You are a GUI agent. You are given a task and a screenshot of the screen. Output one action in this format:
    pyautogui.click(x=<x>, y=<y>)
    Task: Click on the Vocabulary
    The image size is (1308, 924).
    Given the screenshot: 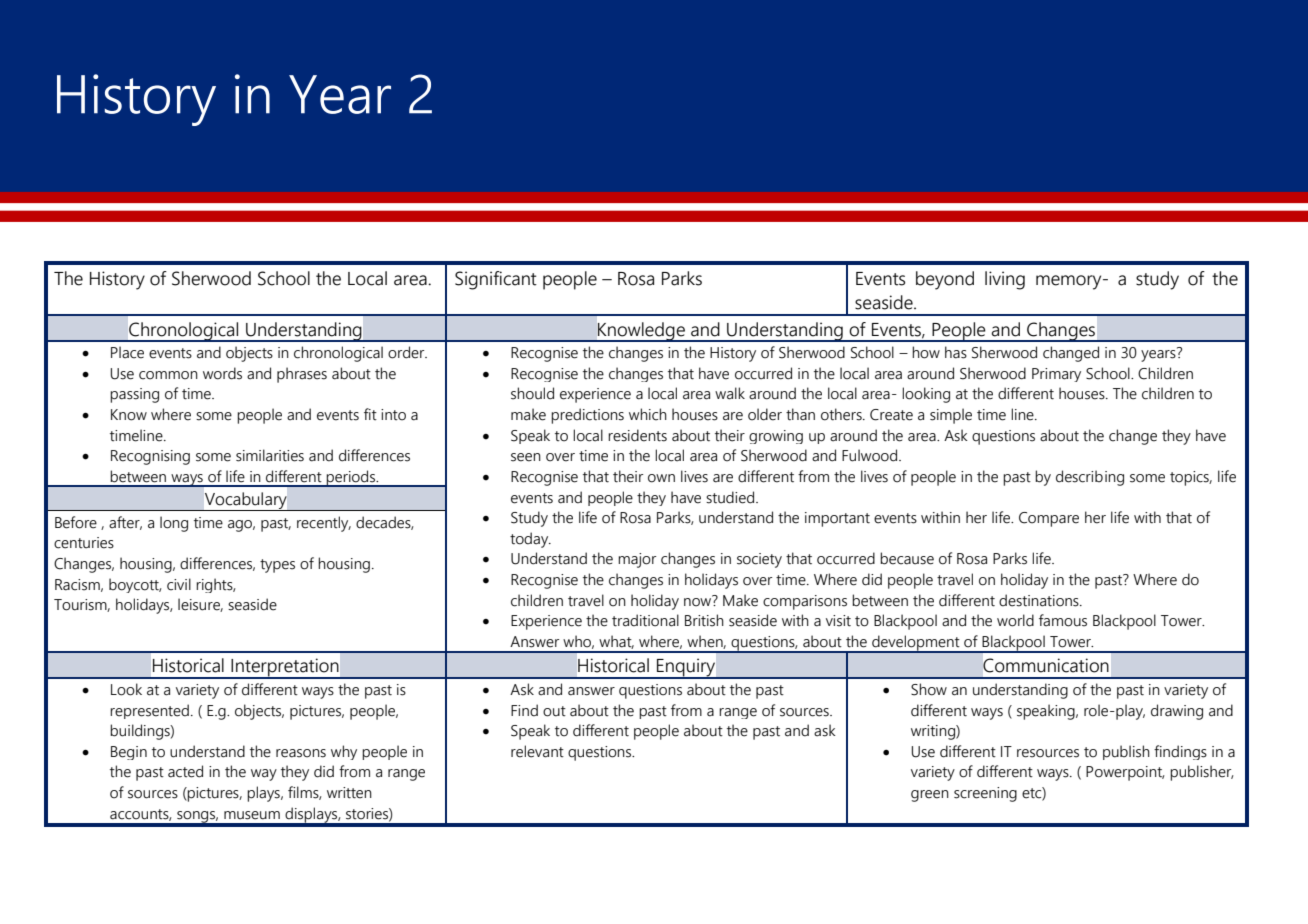 What is the action you would take?
    pyautogui.click(x=246, y=501)
